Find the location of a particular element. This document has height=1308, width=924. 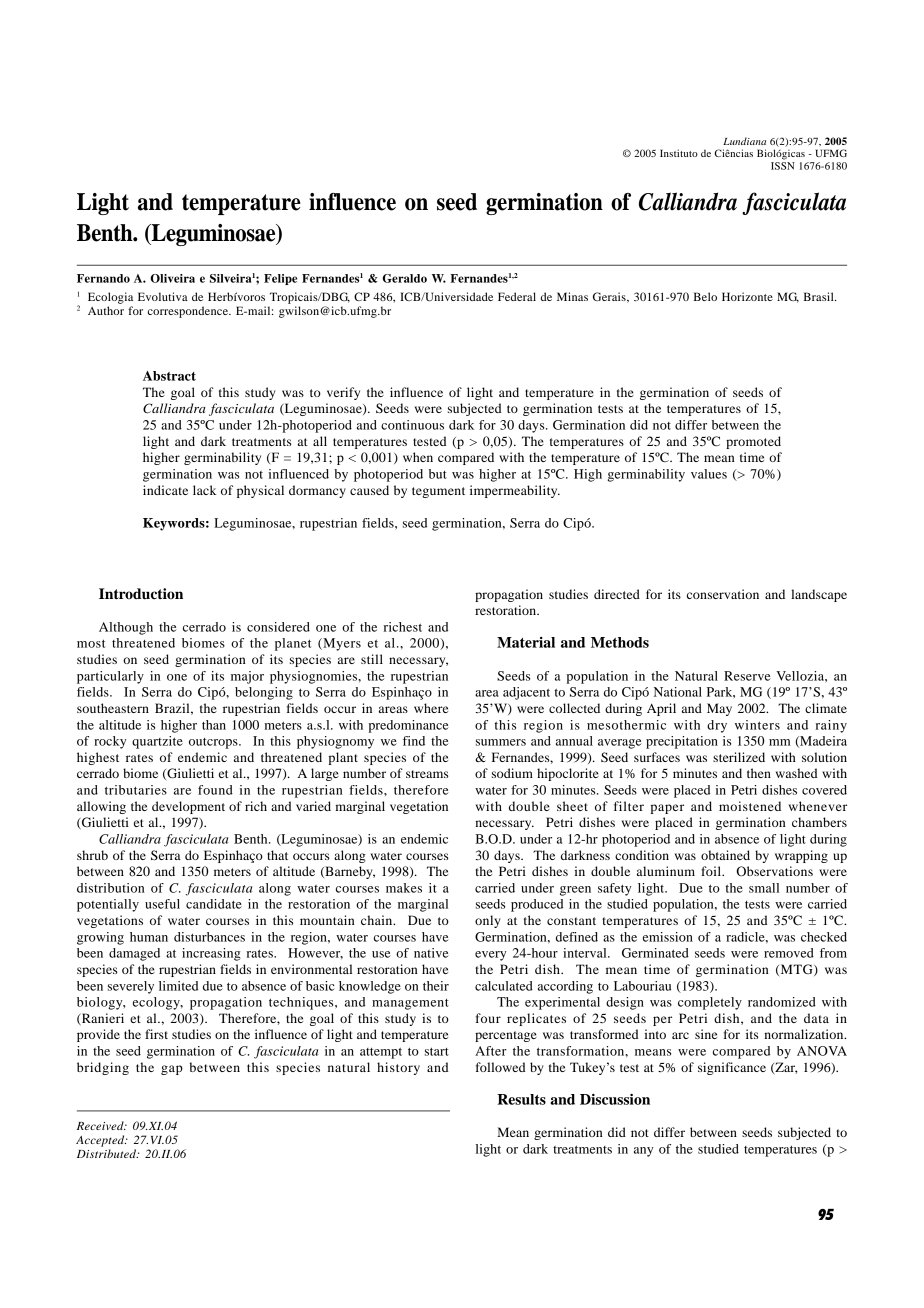

Oliveira is located at coordinates (172, 278).
